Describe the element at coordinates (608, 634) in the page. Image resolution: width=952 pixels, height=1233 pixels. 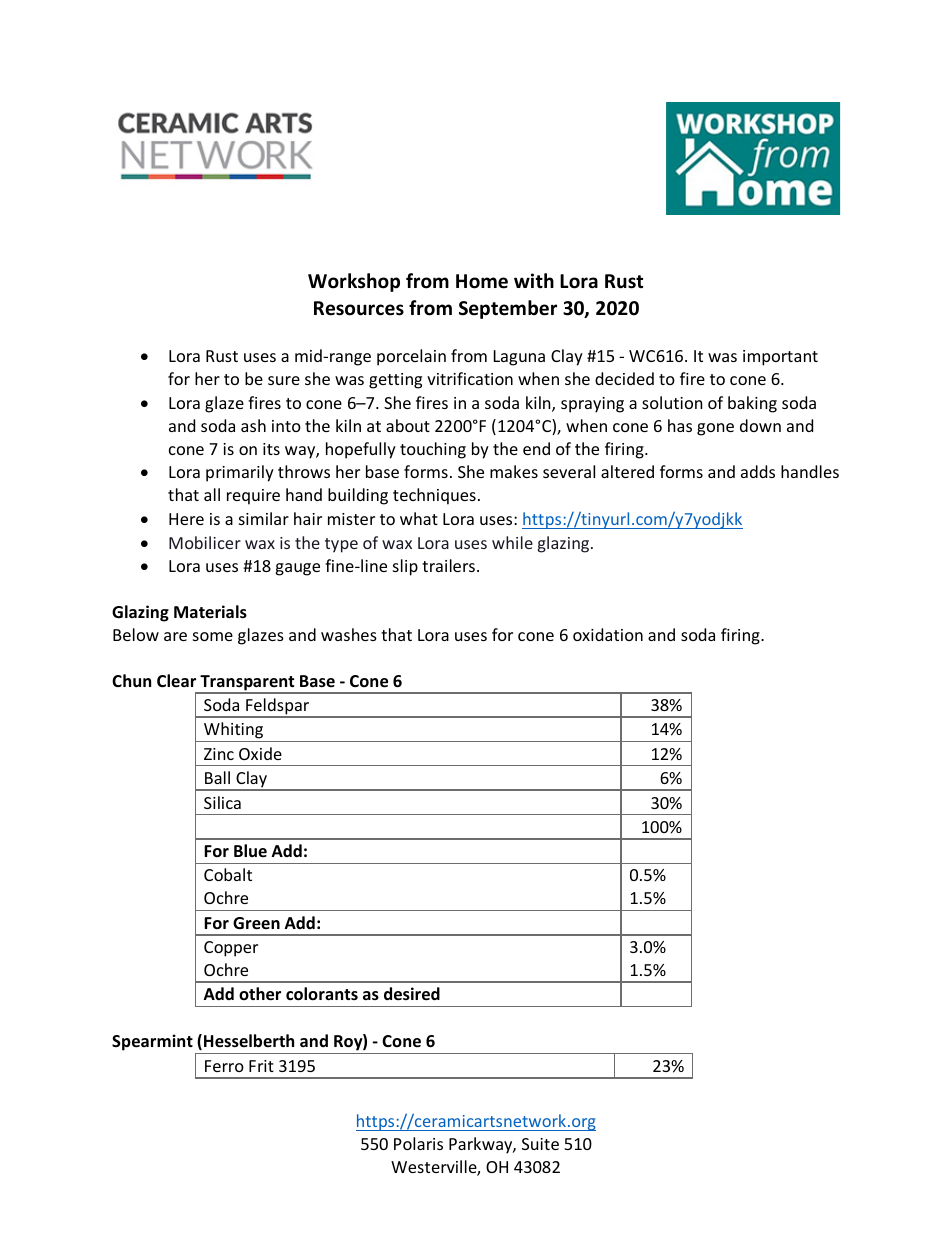
I see `oxidation` at that location.
